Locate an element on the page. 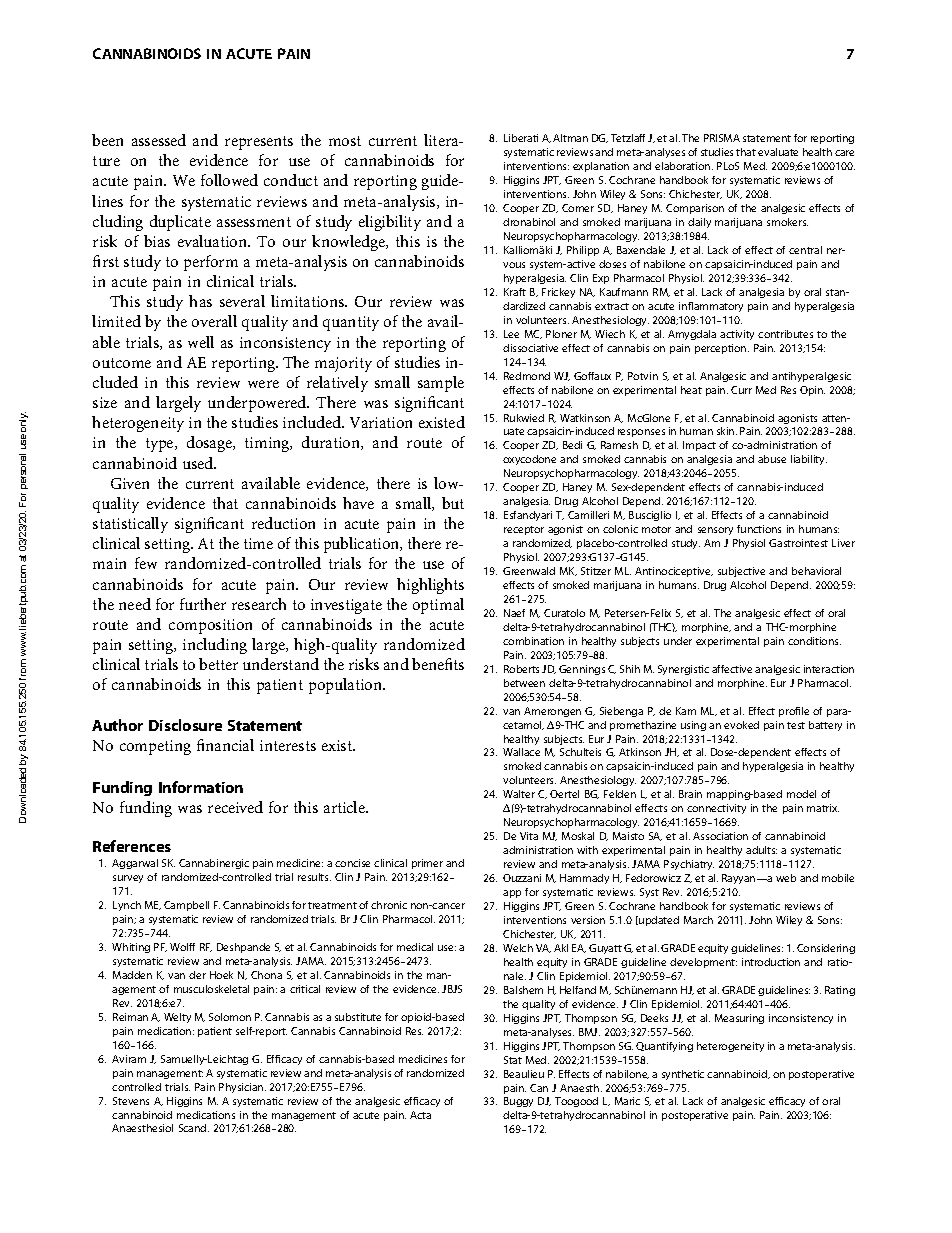  composition is located at coordinates (210, 626).
